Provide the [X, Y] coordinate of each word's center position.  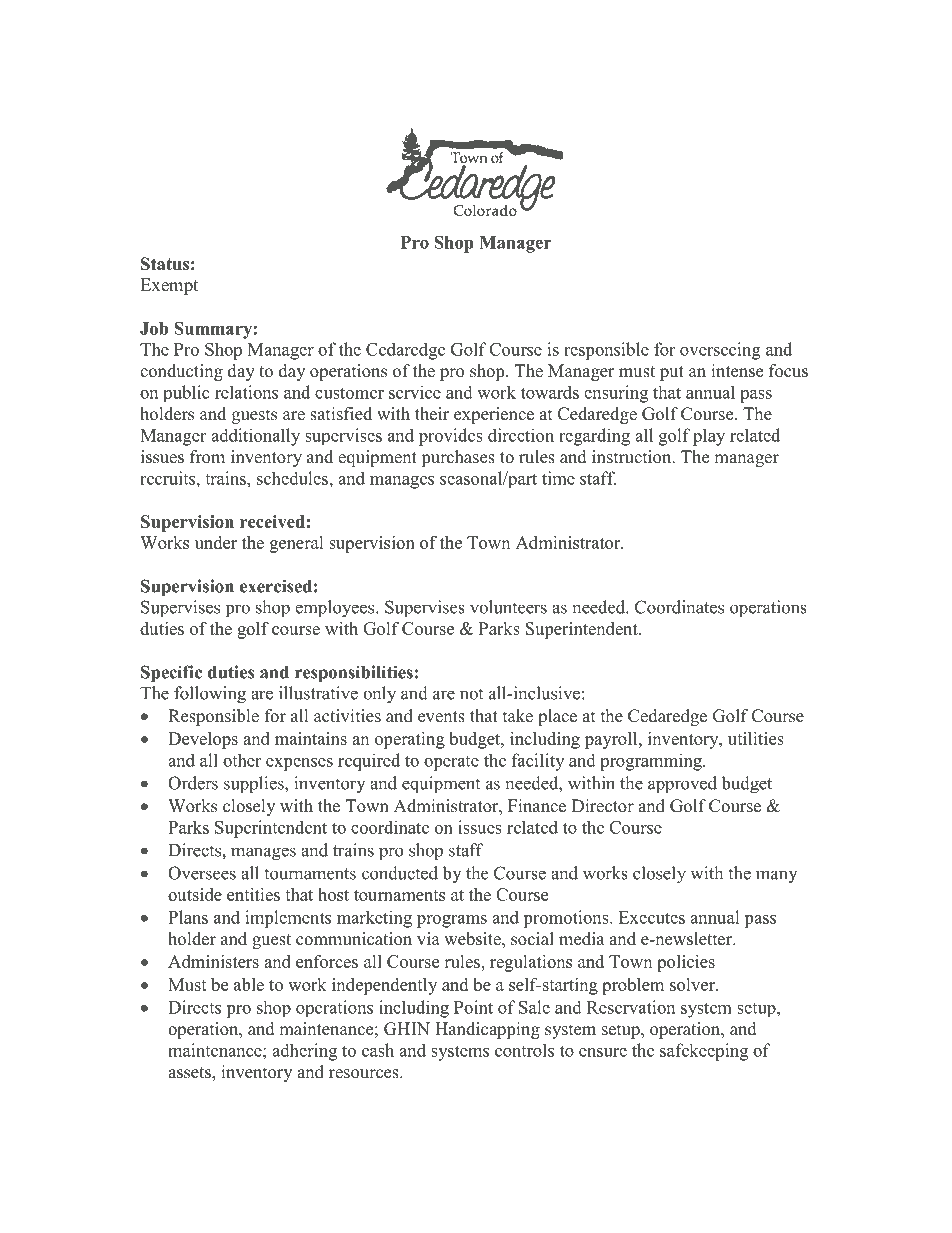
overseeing [720, 351]
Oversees [202, 873]
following [210, 695]
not [471, 694]
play [709, 437]
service [415, 392]
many [776, 876]
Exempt [169, 286]
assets [190, 1074]
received [272, 521]
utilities [756, 738]
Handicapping [487, 1030]
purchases [458, 458]
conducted [400, 873]
